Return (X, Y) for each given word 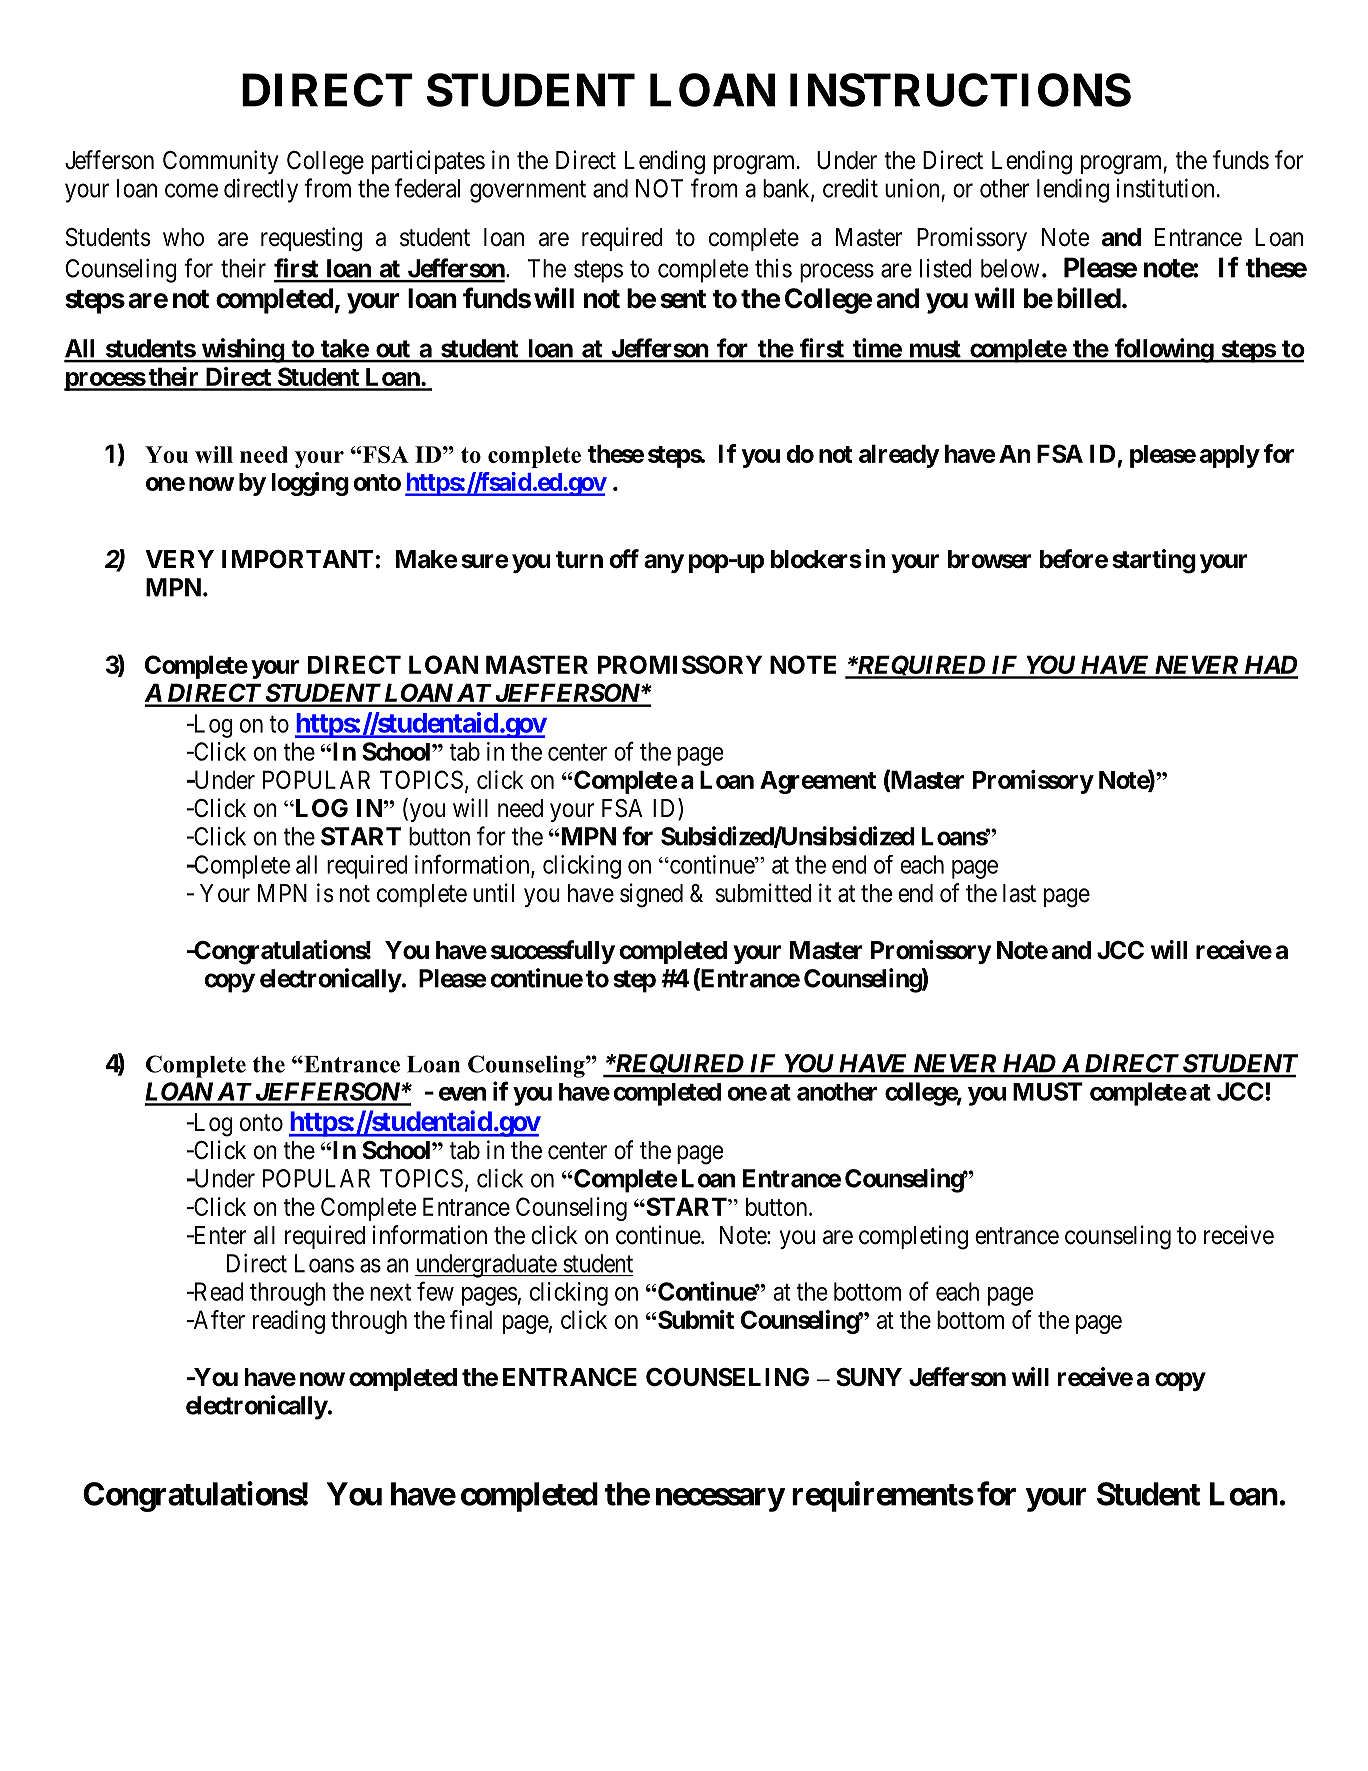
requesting (311, 239)
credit (850, 188)
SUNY (869, 1377)
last (1019, 893)
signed (651, 895)
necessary (720, 1500)
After (218, 1319)
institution (1165, 188)
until (493, 892)
